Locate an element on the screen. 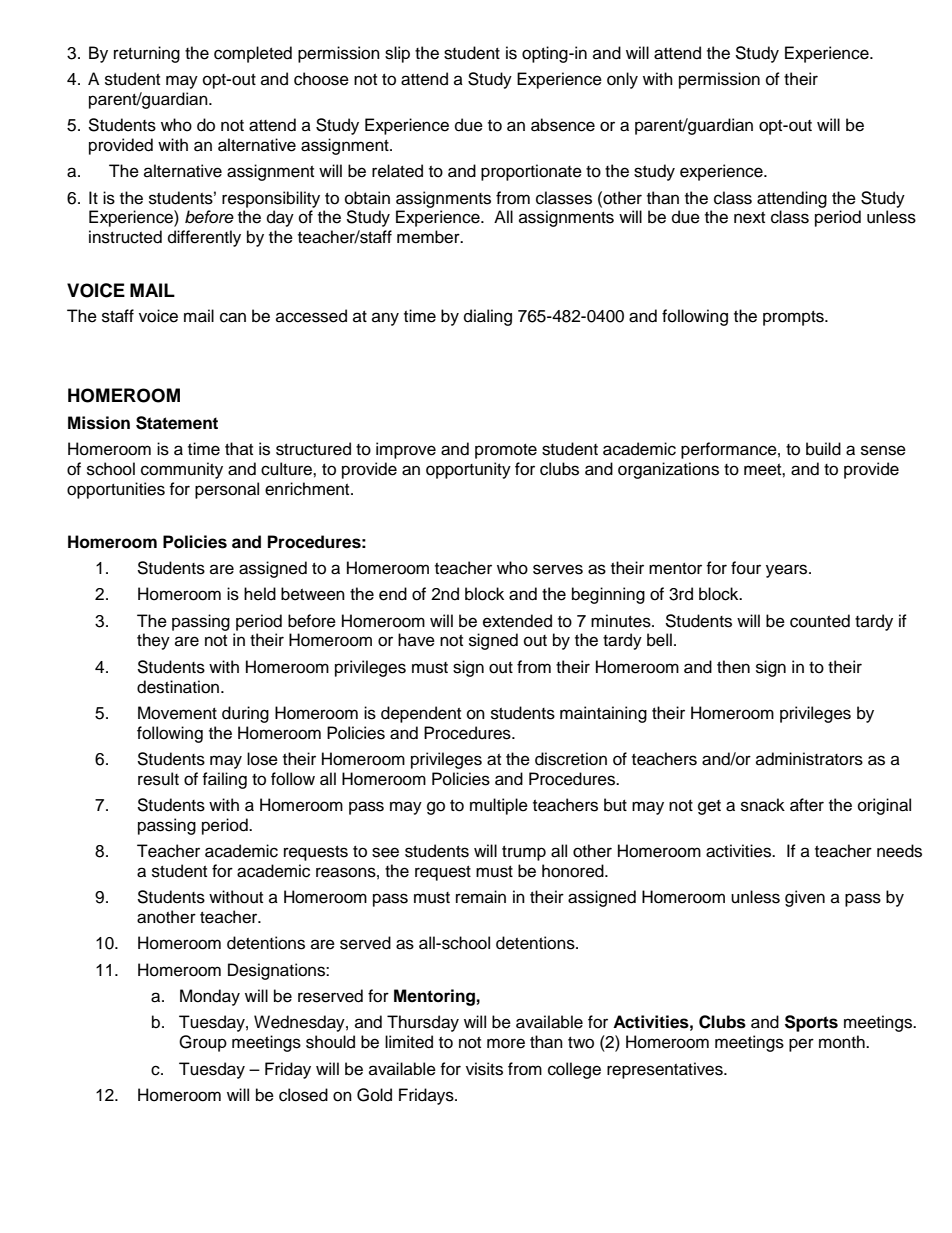 The height and width of the screenshot is (1233, 952). absence is located at coordinates (563, 125).
